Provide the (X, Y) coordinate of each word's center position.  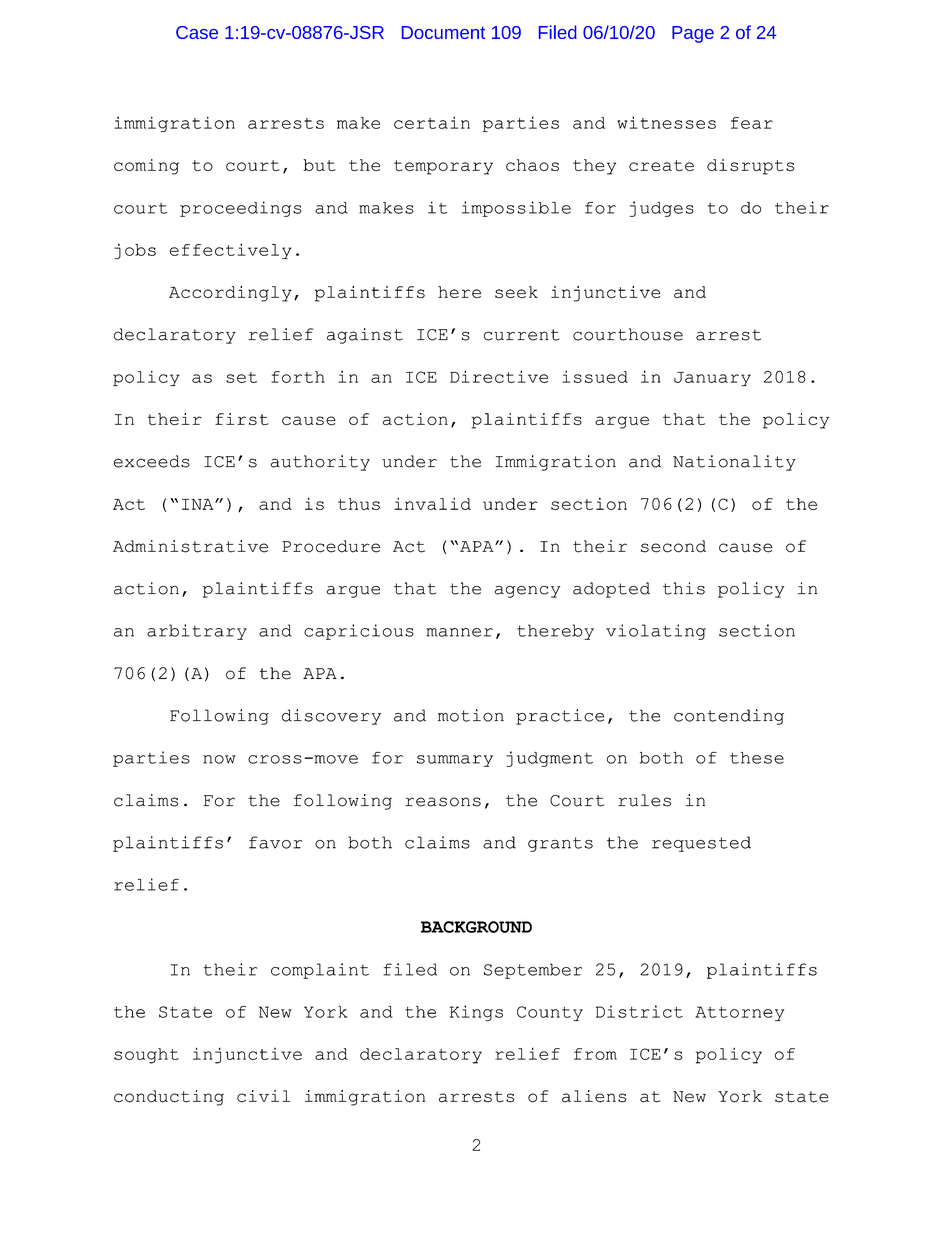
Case (197, 32)
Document (443, 32)
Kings (476, 1013)
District (639, 1011)
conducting (169, 1098)
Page (693, 34)
